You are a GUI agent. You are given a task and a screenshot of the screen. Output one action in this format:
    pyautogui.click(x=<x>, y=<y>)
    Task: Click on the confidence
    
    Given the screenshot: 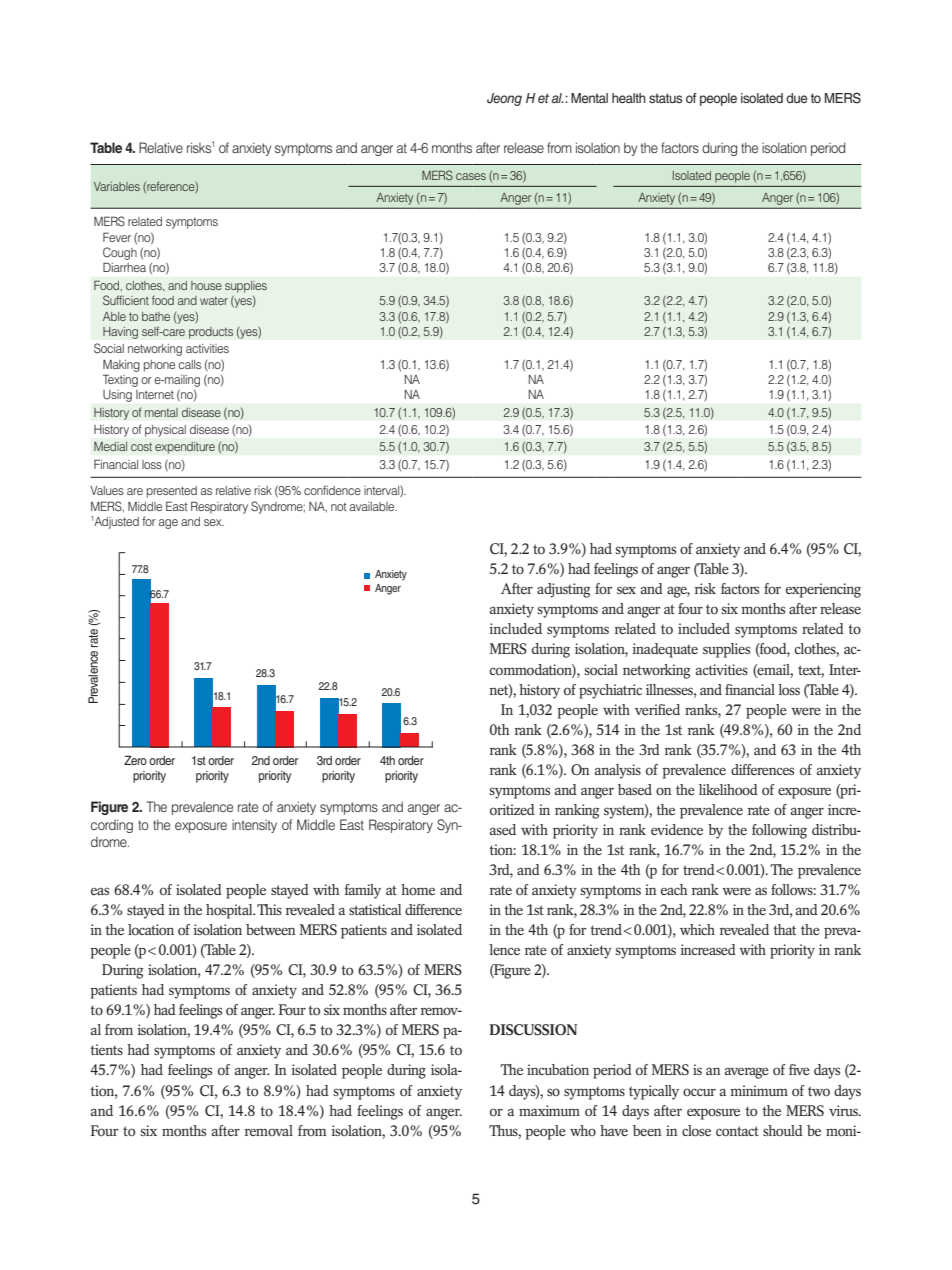 What is the action you would take?
    pyautogui.click(x=332, y=490)
